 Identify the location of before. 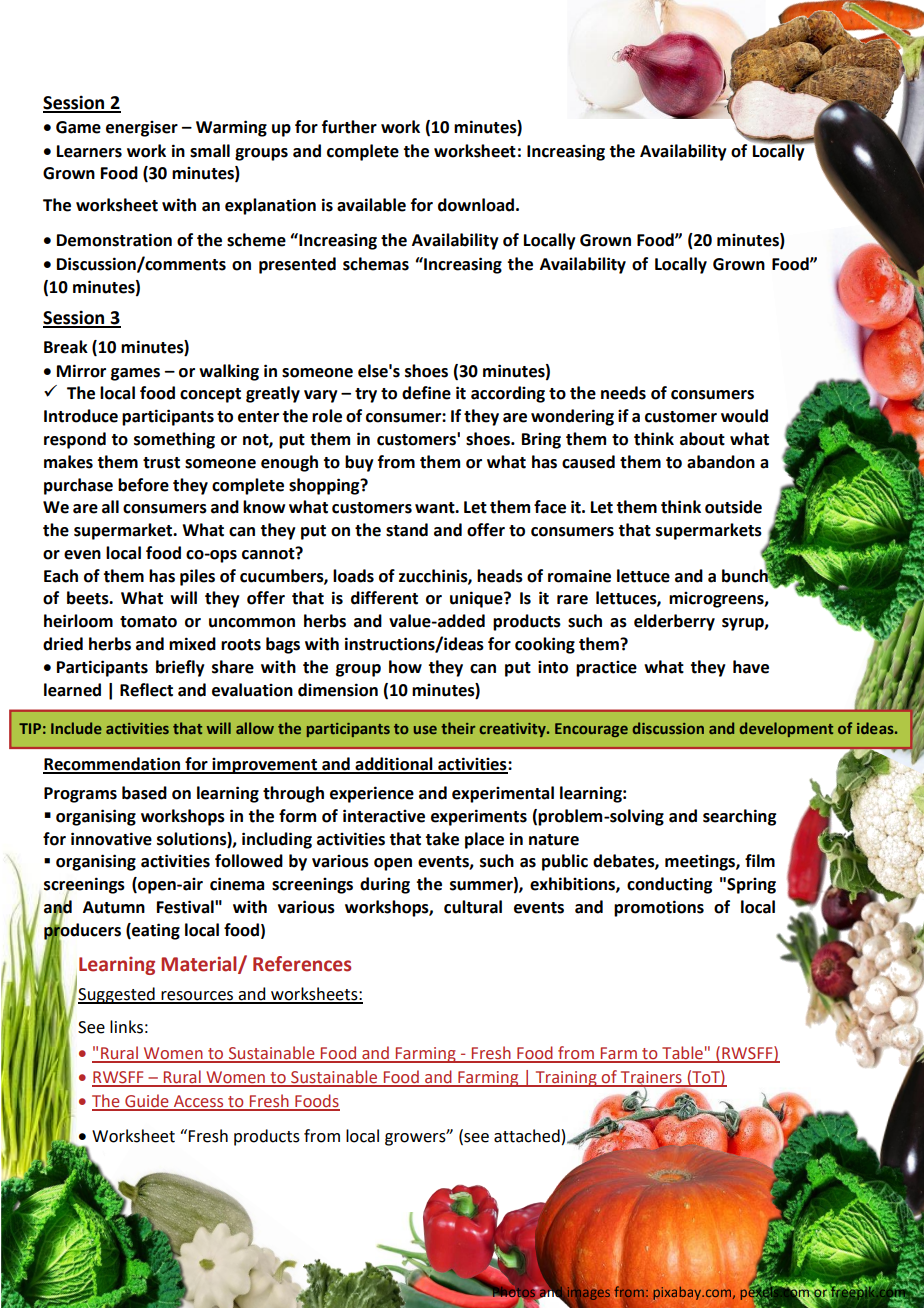
(143, 485).
